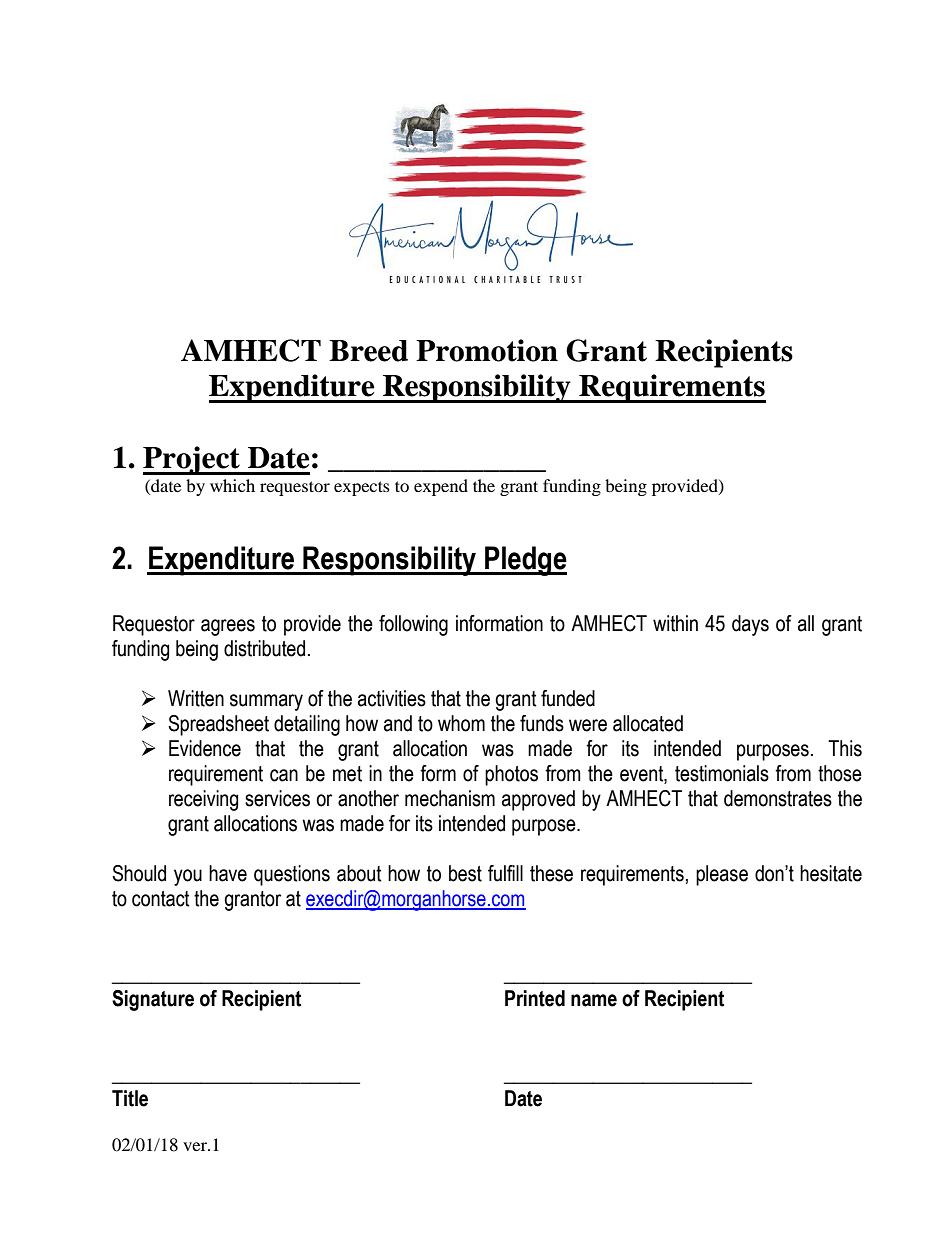 The height and width of the screenshot is (1233, 952). I want to click on days, so click(750, 625).
